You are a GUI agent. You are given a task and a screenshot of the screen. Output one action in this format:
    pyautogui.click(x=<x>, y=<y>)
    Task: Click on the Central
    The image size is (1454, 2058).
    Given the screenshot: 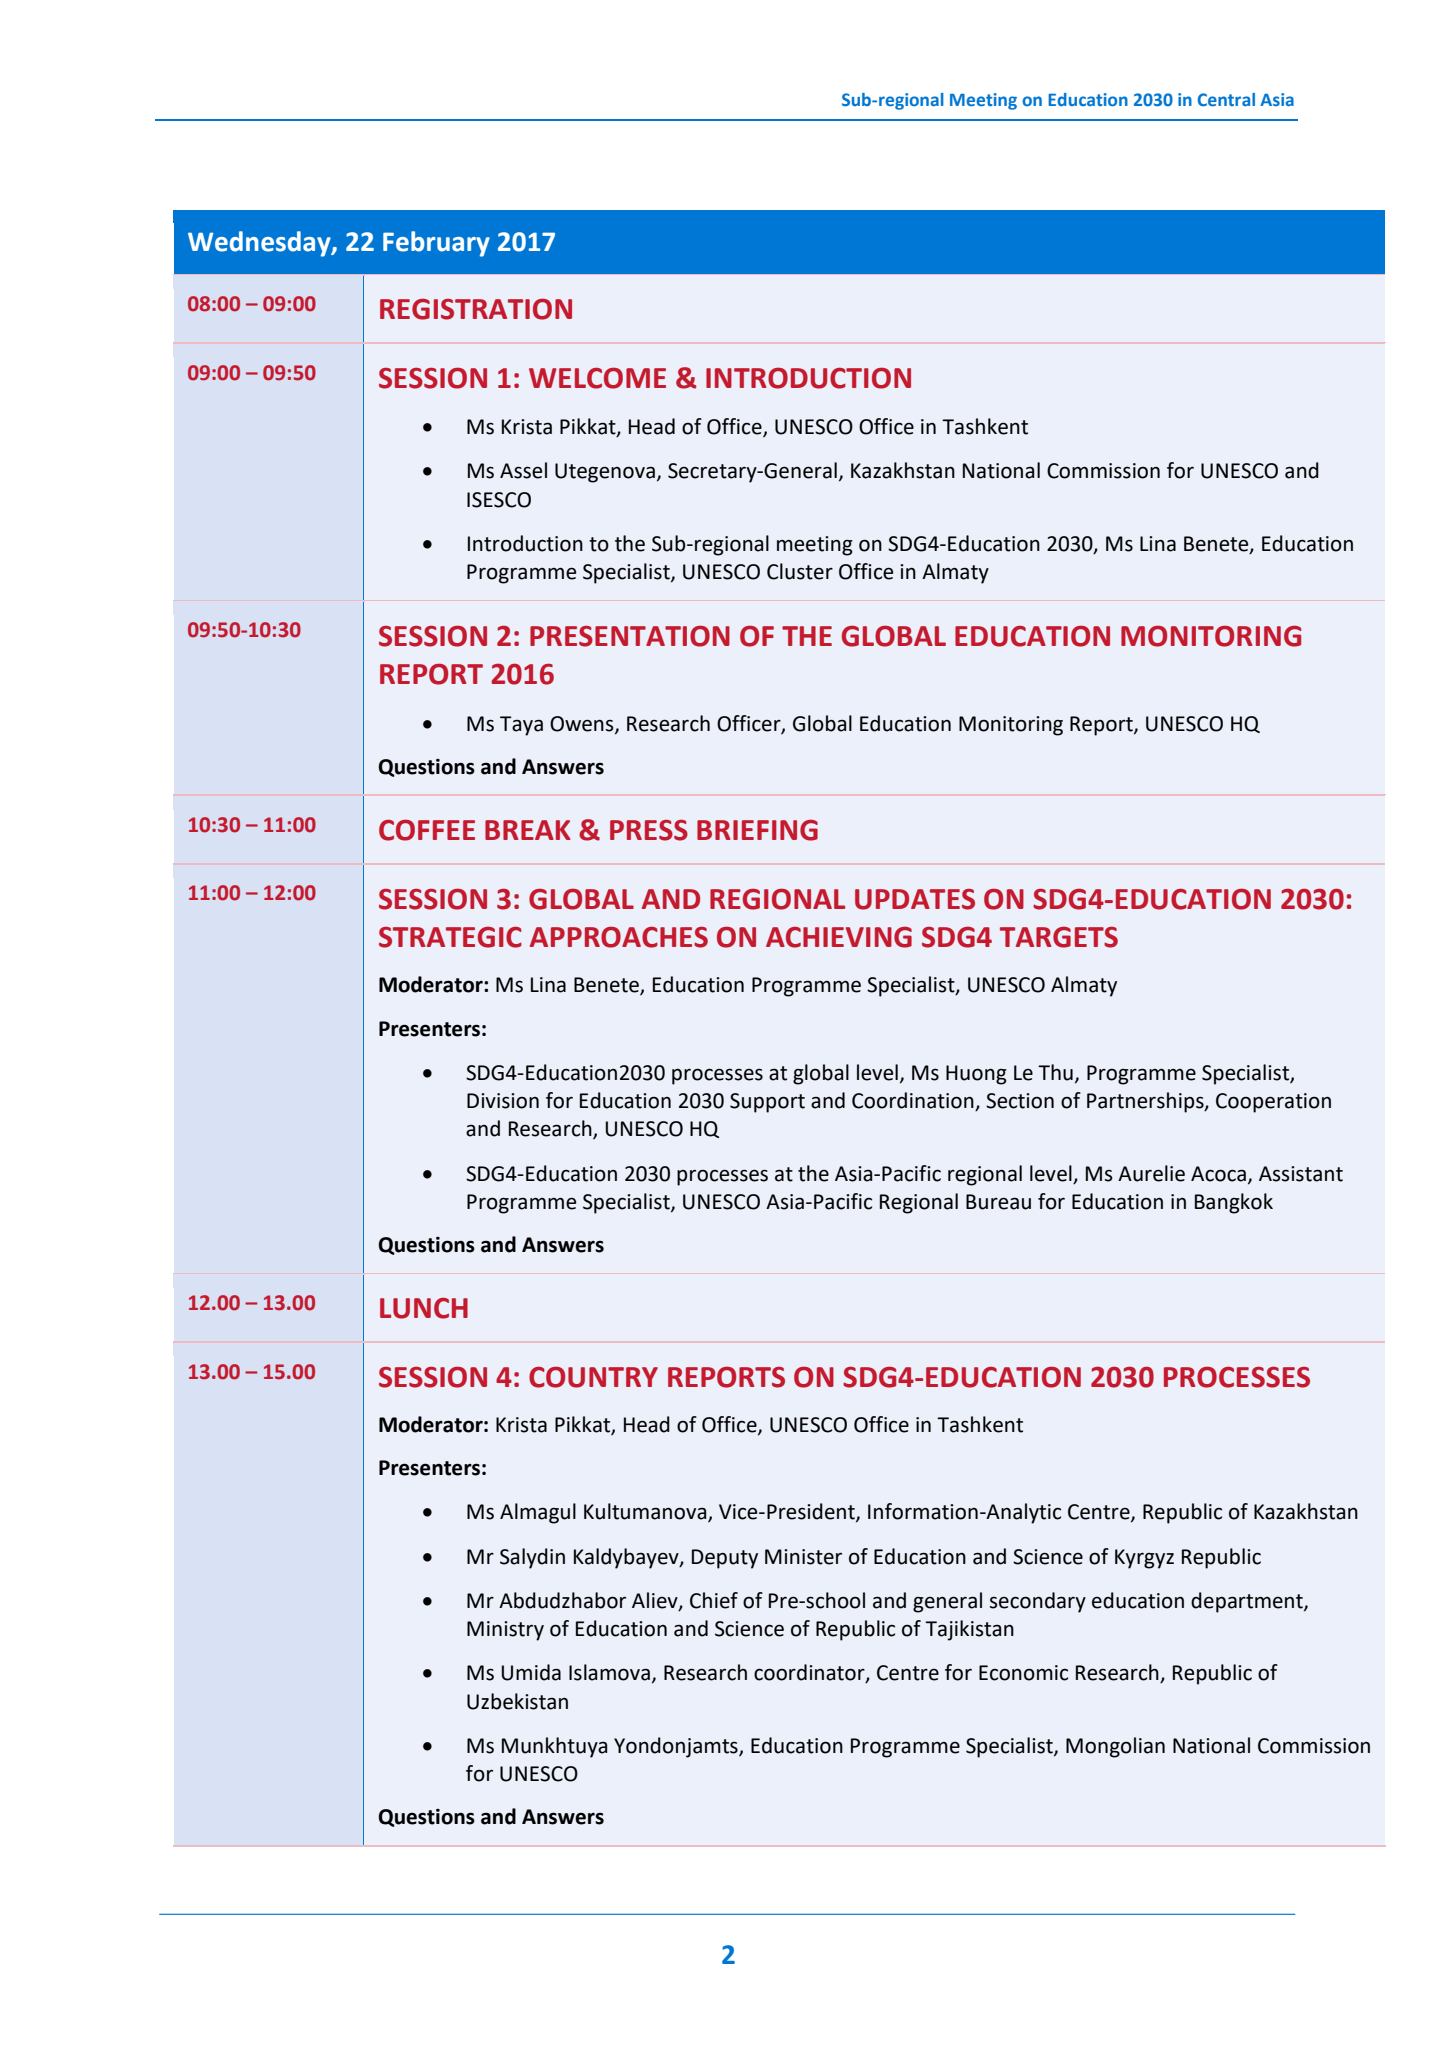 What is the action you would take?
    pyautogui.click(x=1226, y=99)
